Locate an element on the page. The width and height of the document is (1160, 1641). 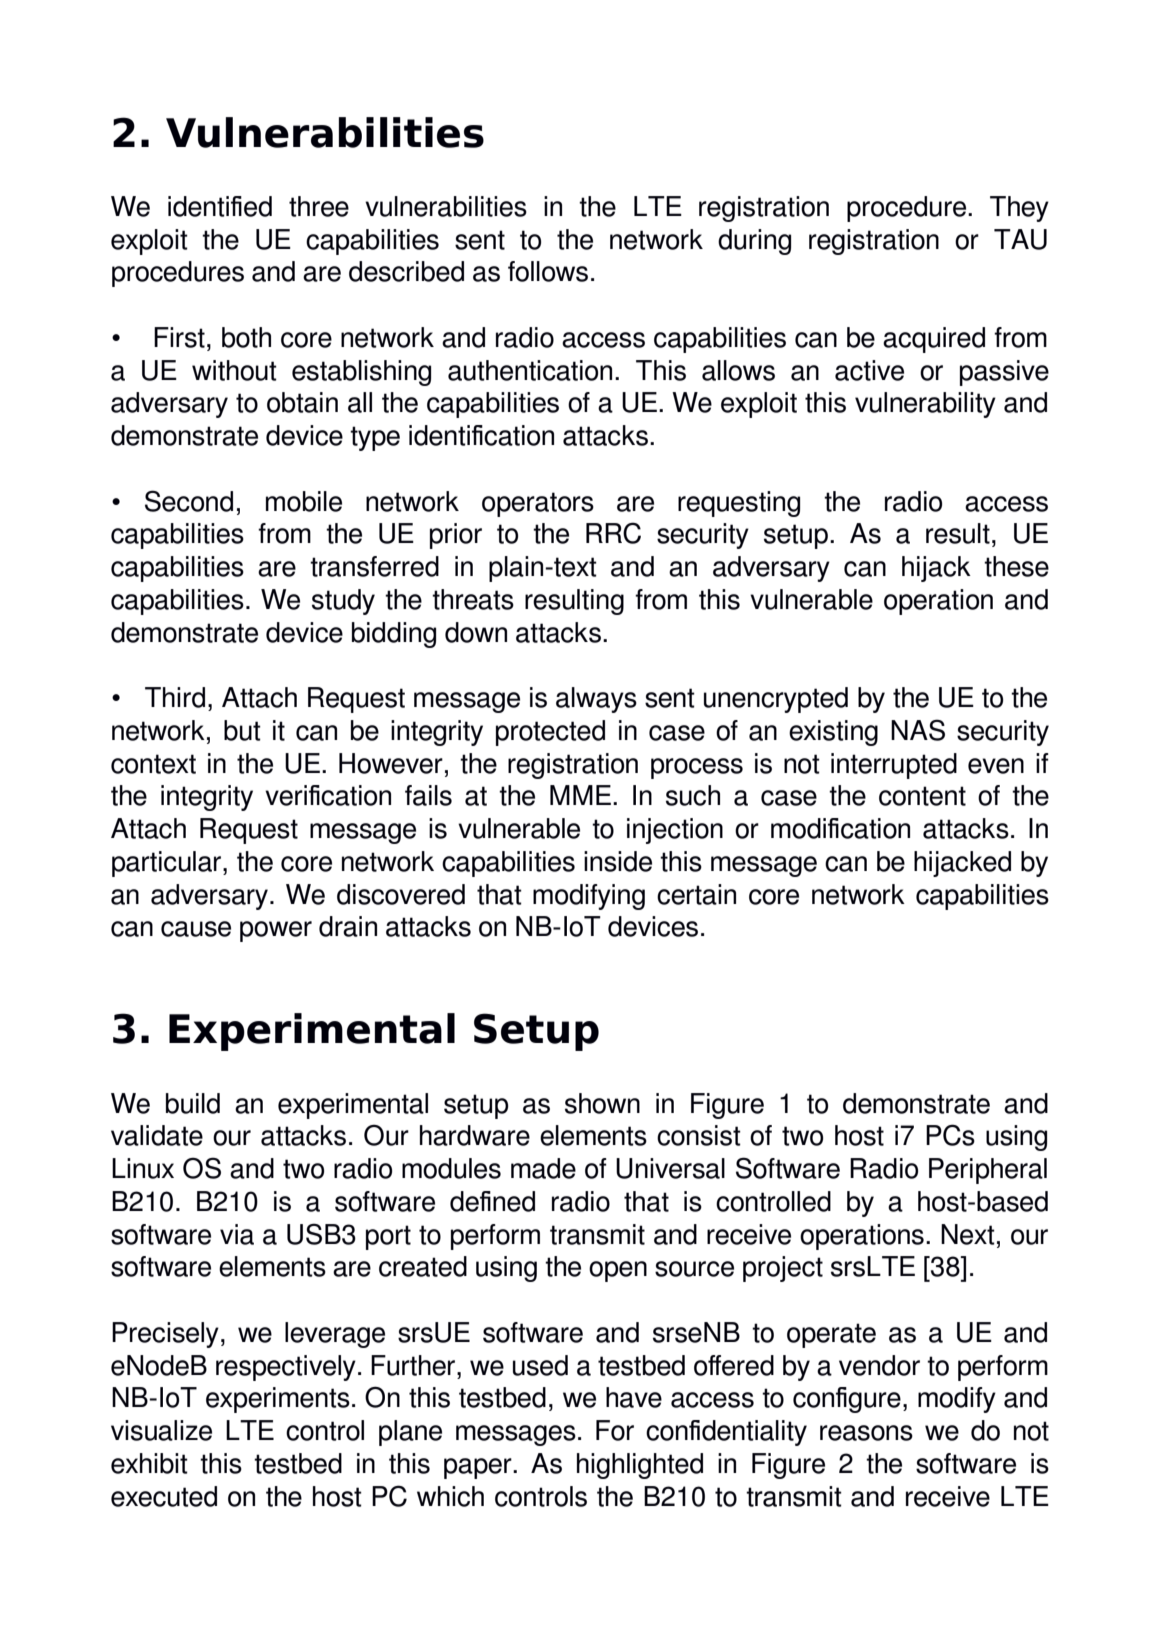
inside is located at coordinates (618, 861).
